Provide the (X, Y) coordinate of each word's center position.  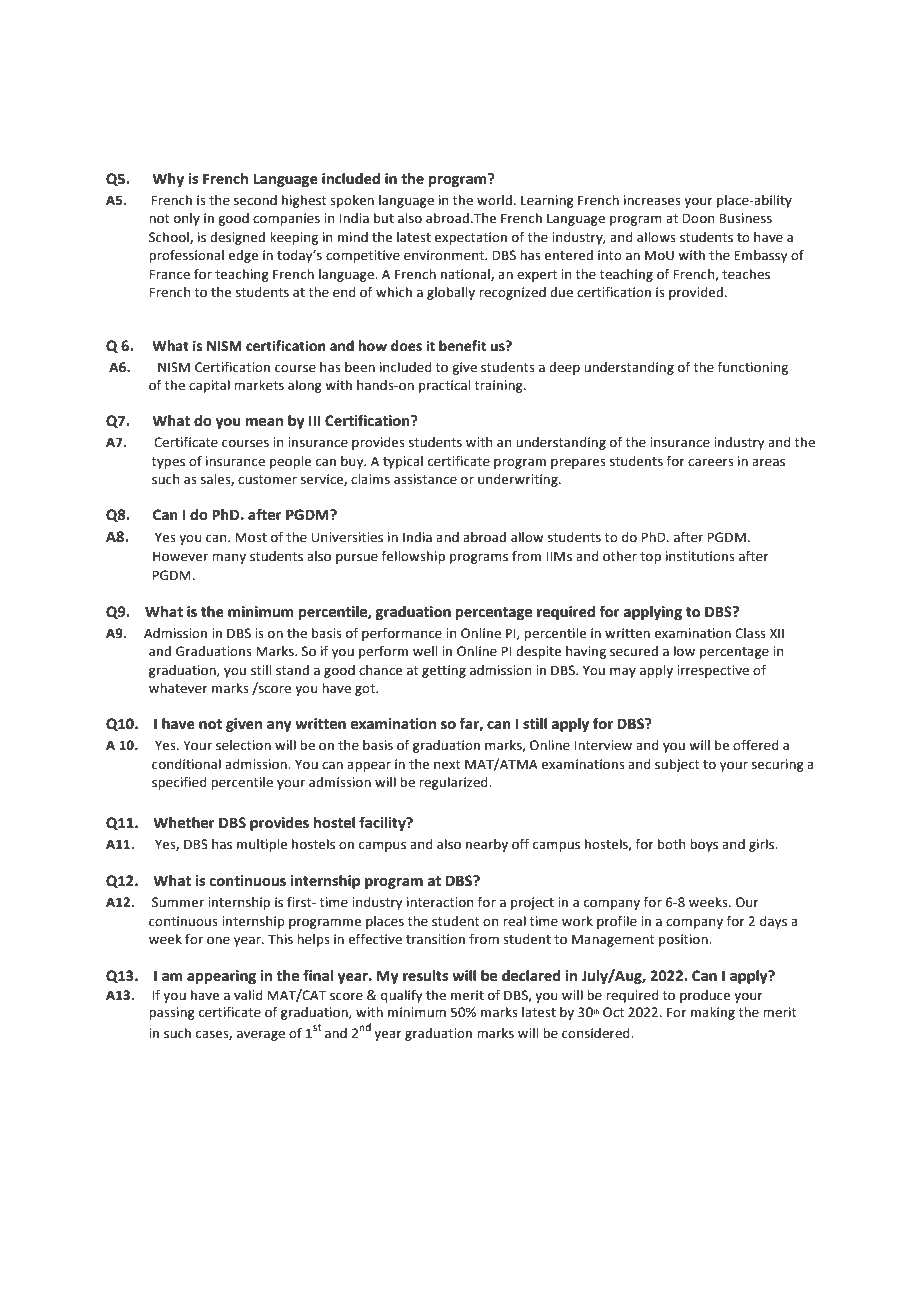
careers (711, 462)
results (425, 976)
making (713, 1013)
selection (243, 745)
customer (267, 480)
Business (745, 218)
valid (248, 995)
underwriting (519, 480)
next (447, 765)
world (494, 200)
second (255, 200)
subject (677, 765)
